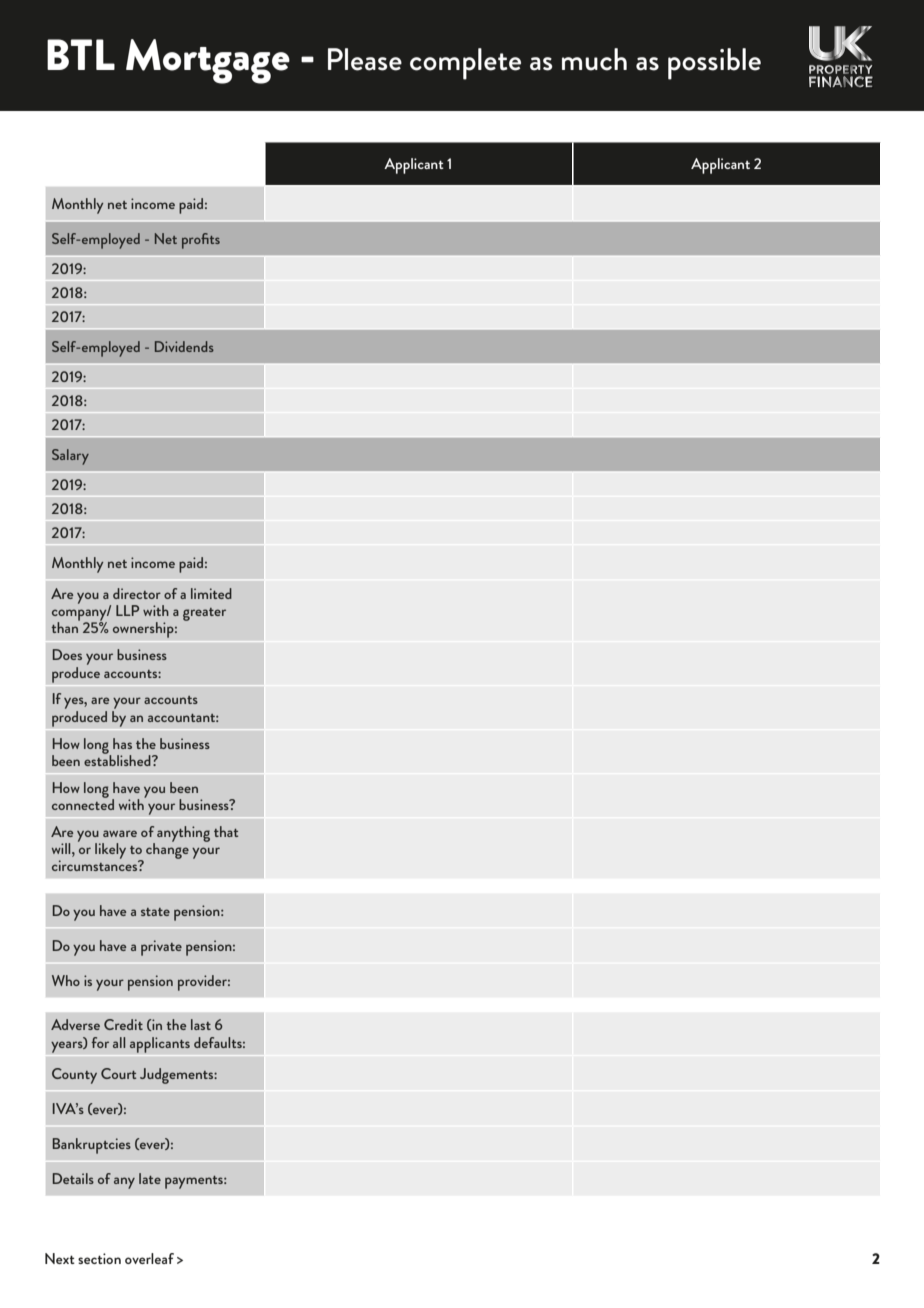  What do you see at coordinates (365, 59) in the screenshot?
I see `Please` at bounding box center [365, 59].
